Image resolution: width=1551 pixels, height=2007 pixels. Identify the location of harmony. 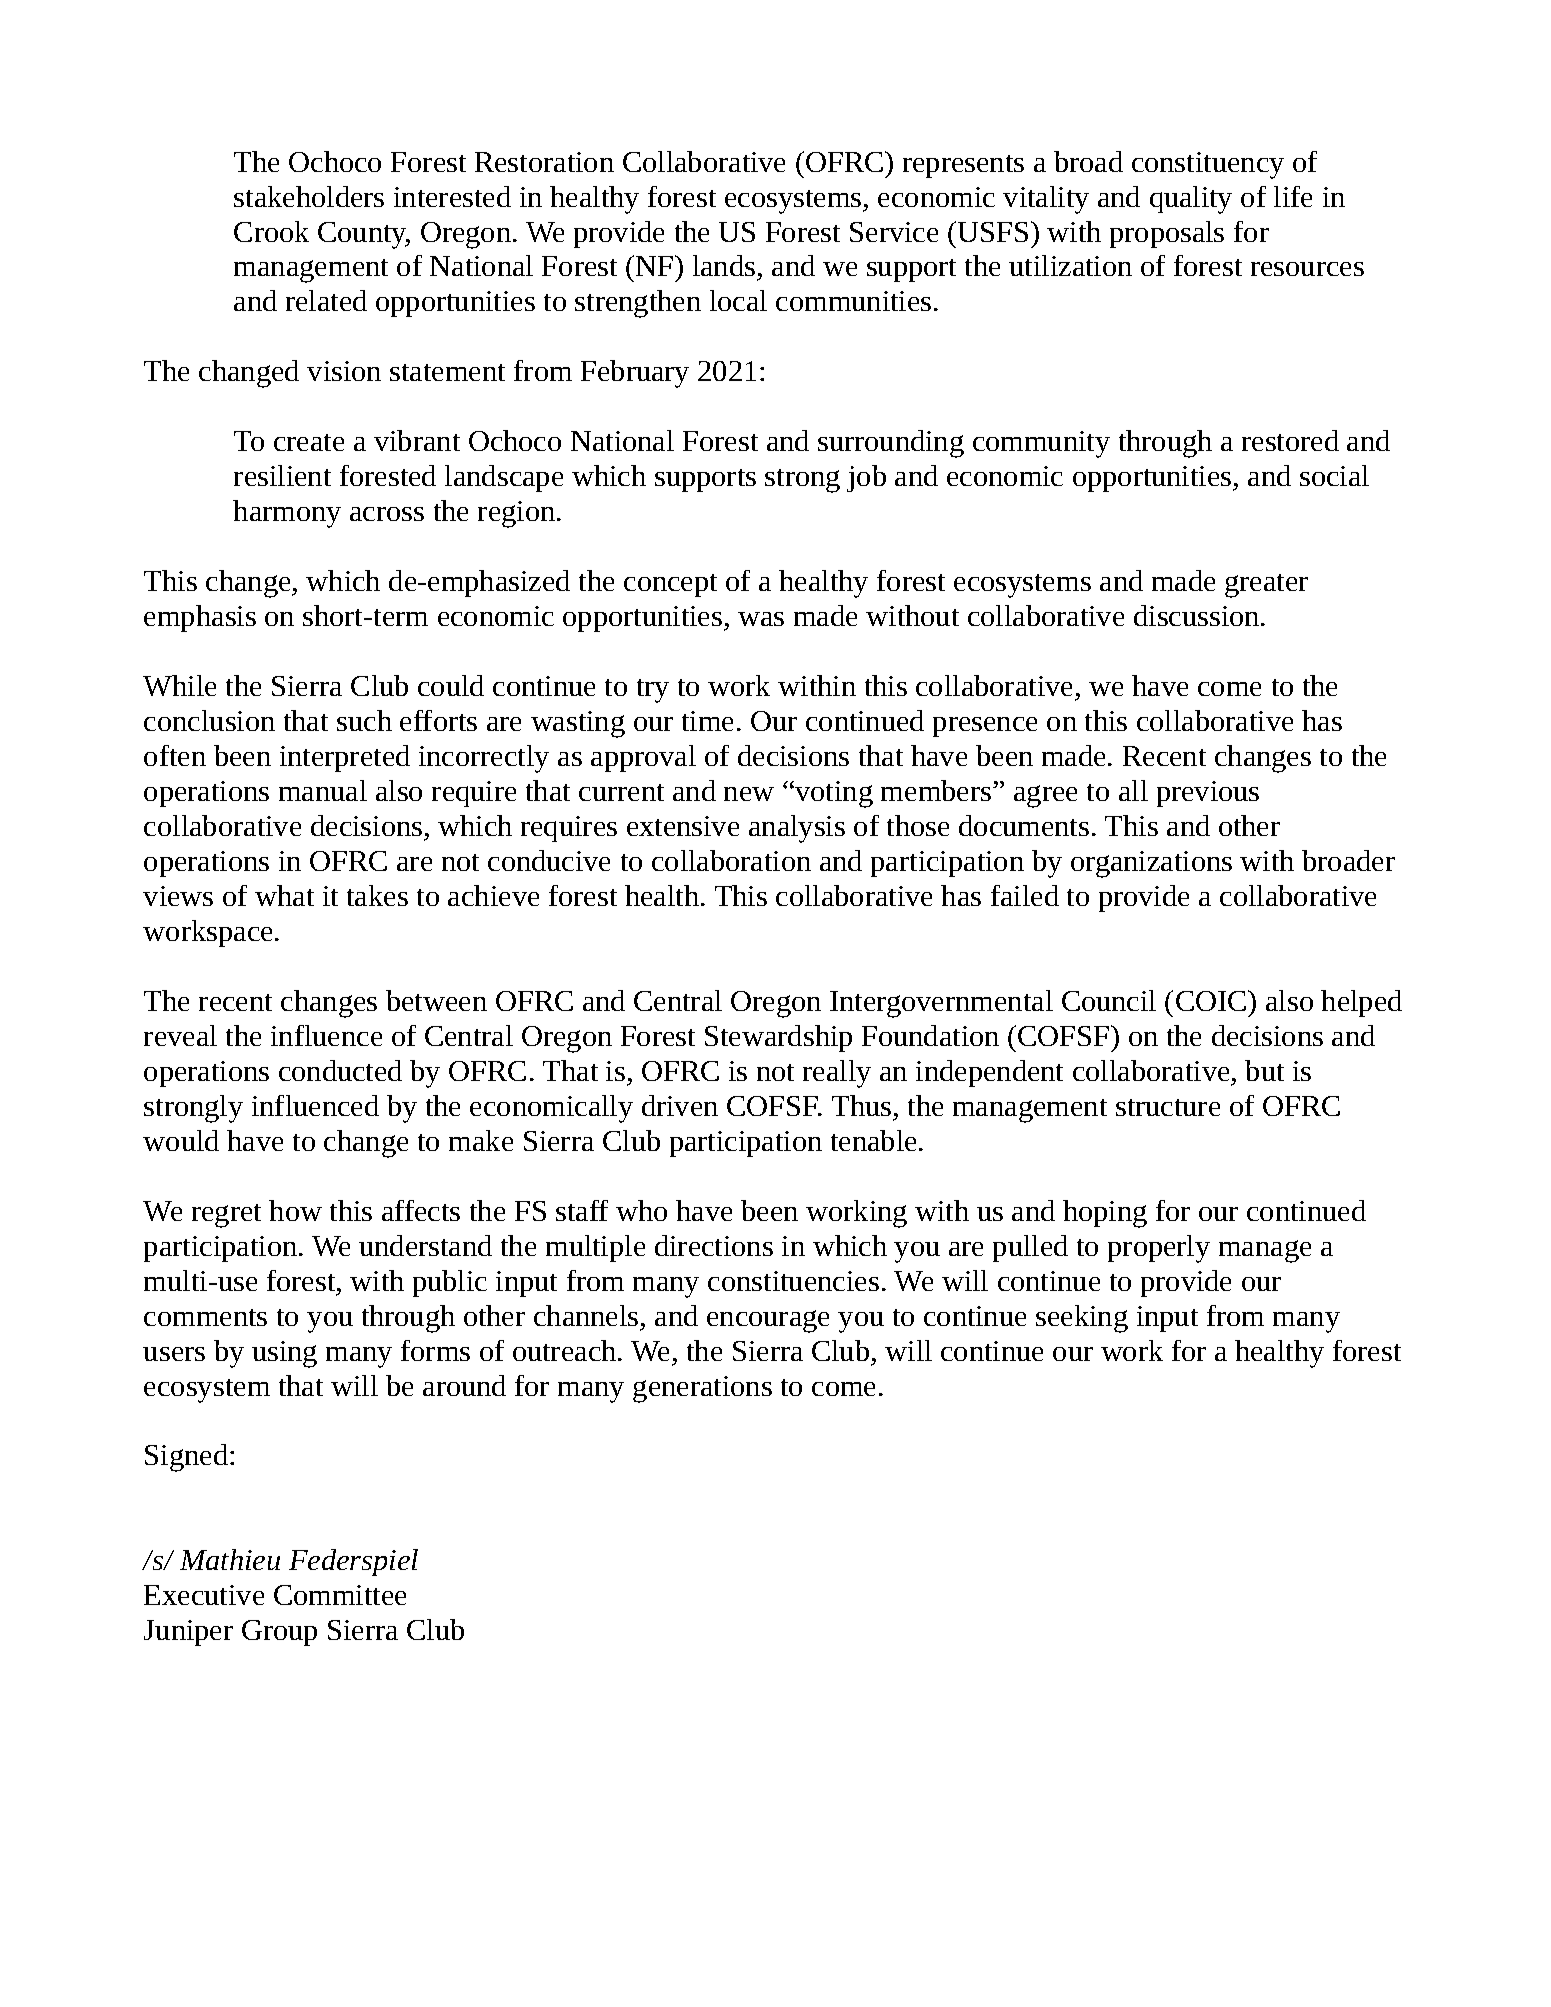
(287, 514).
